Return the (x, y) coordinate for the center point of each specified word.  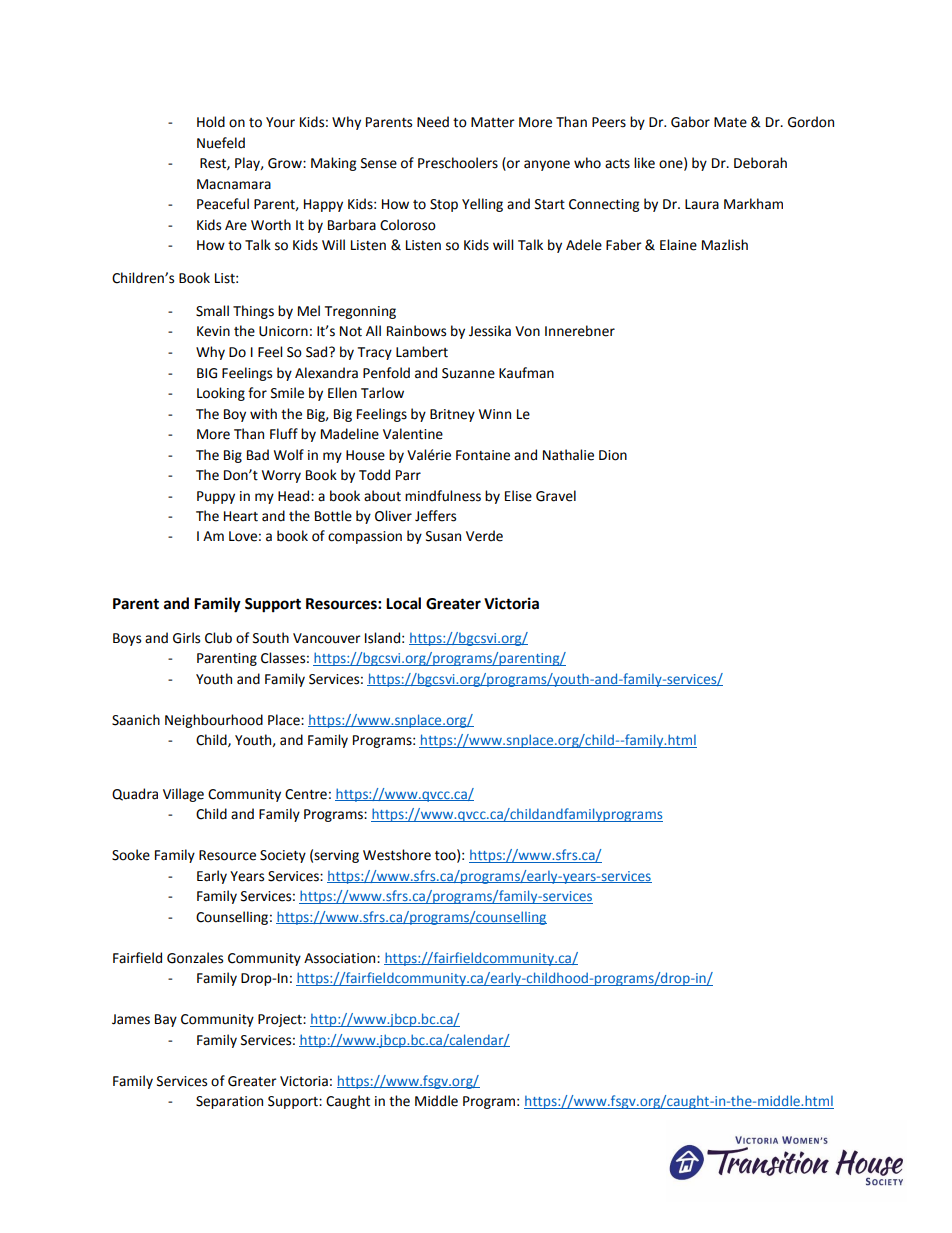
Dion (613, 455)
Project (281, 1020)
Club (218, 638)
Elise (518, 496)
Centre (306, 794)
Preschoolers (458, 163)
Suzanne (468, 373)
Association (341, 958)
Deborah (760, 163)
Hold (211, 122)
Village (183, 795)
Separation (229, 1102)
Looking (221, 394)
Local (403, 603)
